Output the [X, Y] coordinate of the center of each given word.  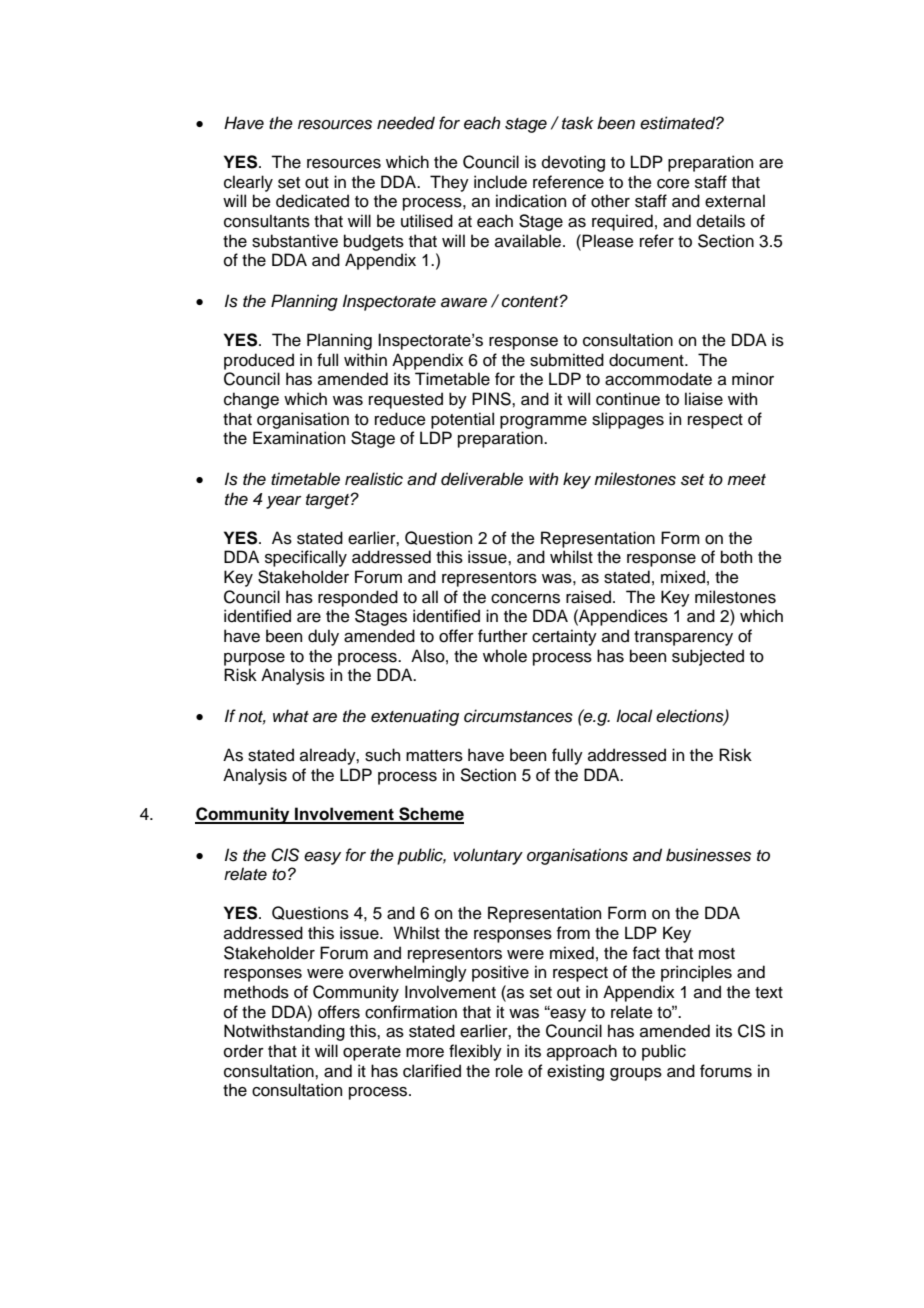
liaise [704, 399]
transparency [683, 638]
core [673, 184]
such [382, 755]
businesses [708, 855]
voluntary [488, 856]
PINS [492, 399]
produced [259, 361]
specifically [306, 558]
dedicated [312, 201]
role [509, 1071]
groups [636, 1074]
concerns [525, 599]
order [244, 1051]
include [500, 182]
